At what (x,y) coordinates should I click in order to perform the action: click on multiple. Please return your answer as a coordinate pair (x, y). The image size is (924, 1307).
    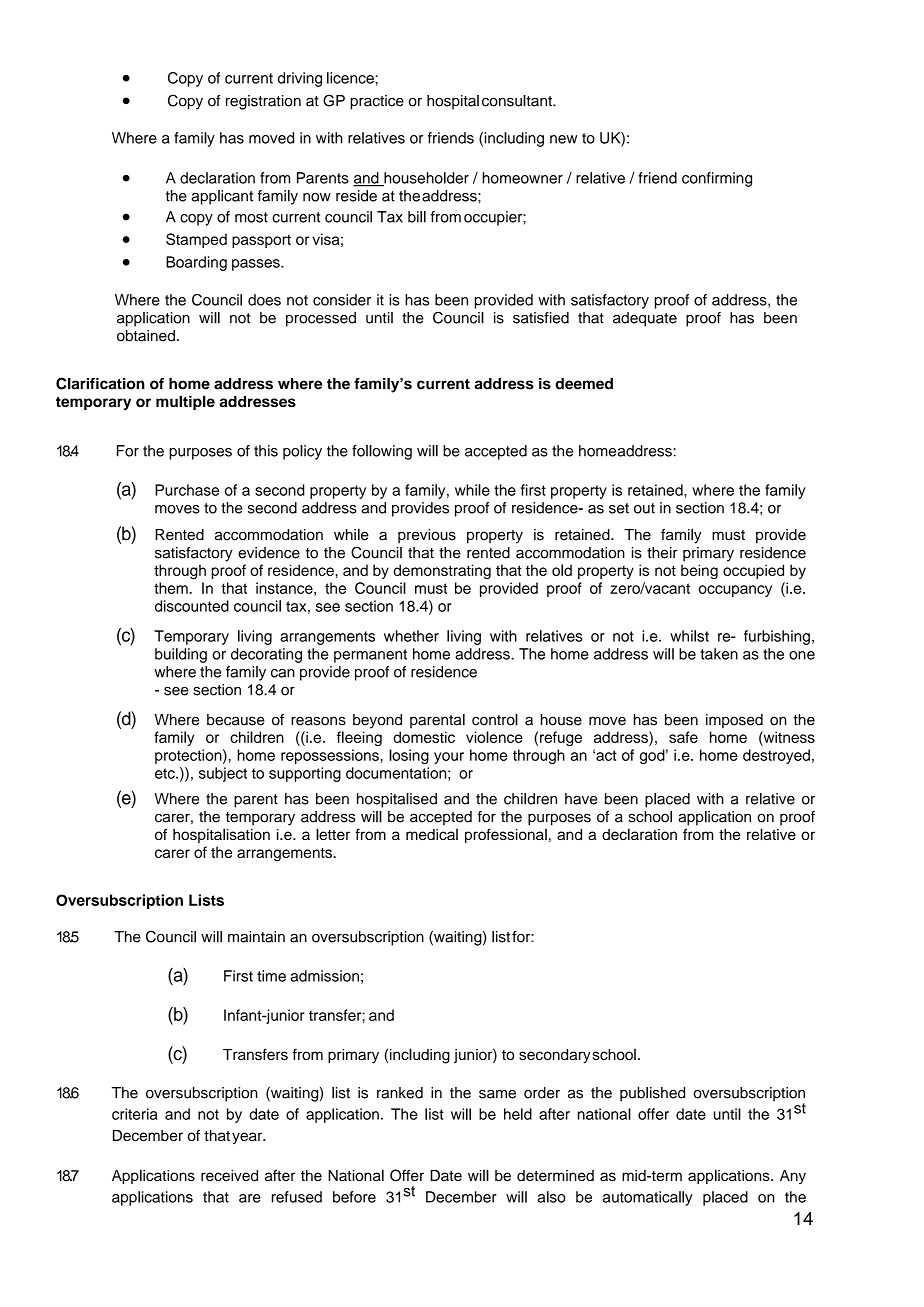
    Looking at the image, I should click on (185, 402).
